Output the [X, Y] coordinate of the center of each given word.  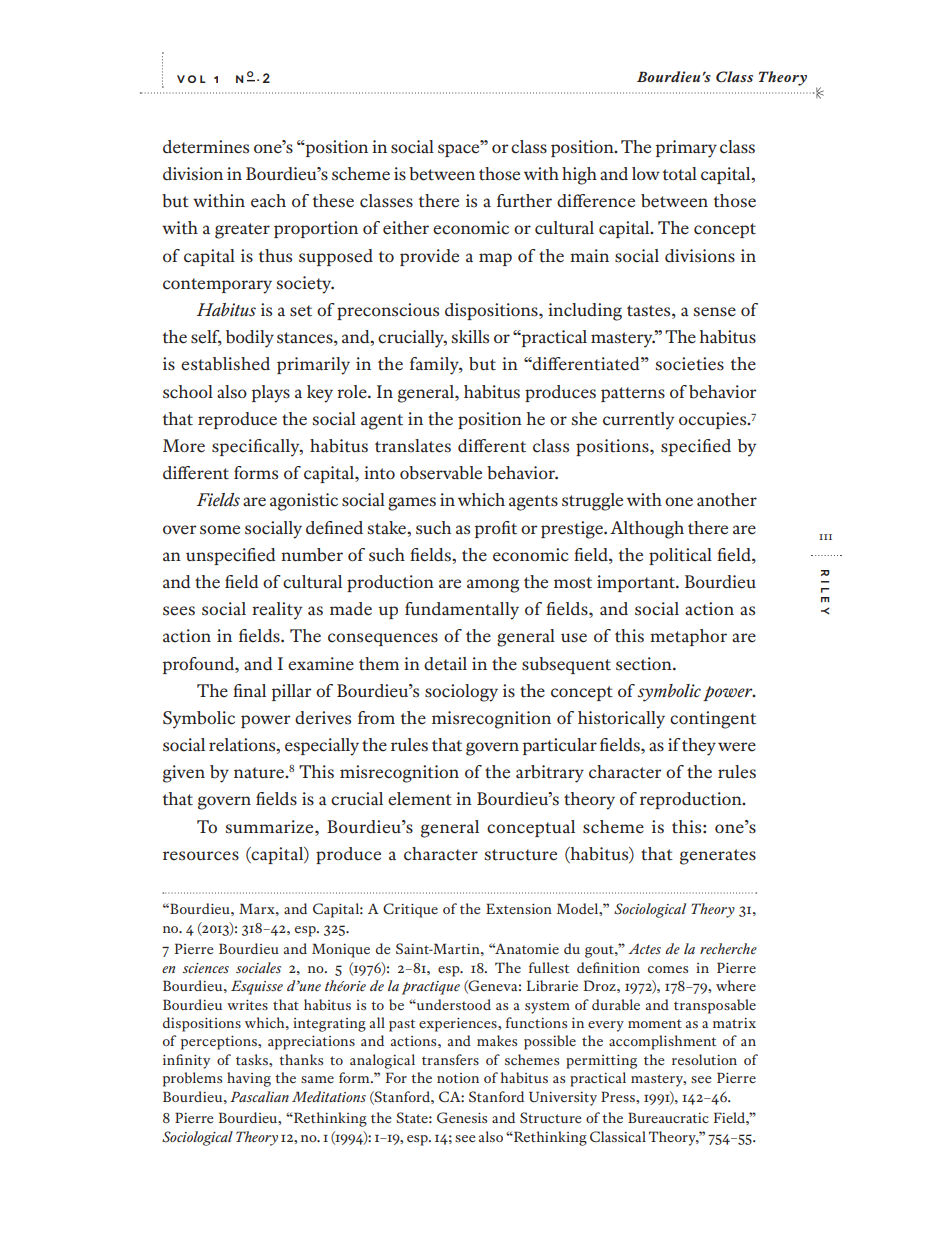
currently [638, 421]
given [184, 774]
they [699, 747]
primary [686, 149]
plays [271, 394]
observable [441, 473]
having [249, 1079]
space [460, 149]
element [420, 799]
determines [206, 147]
